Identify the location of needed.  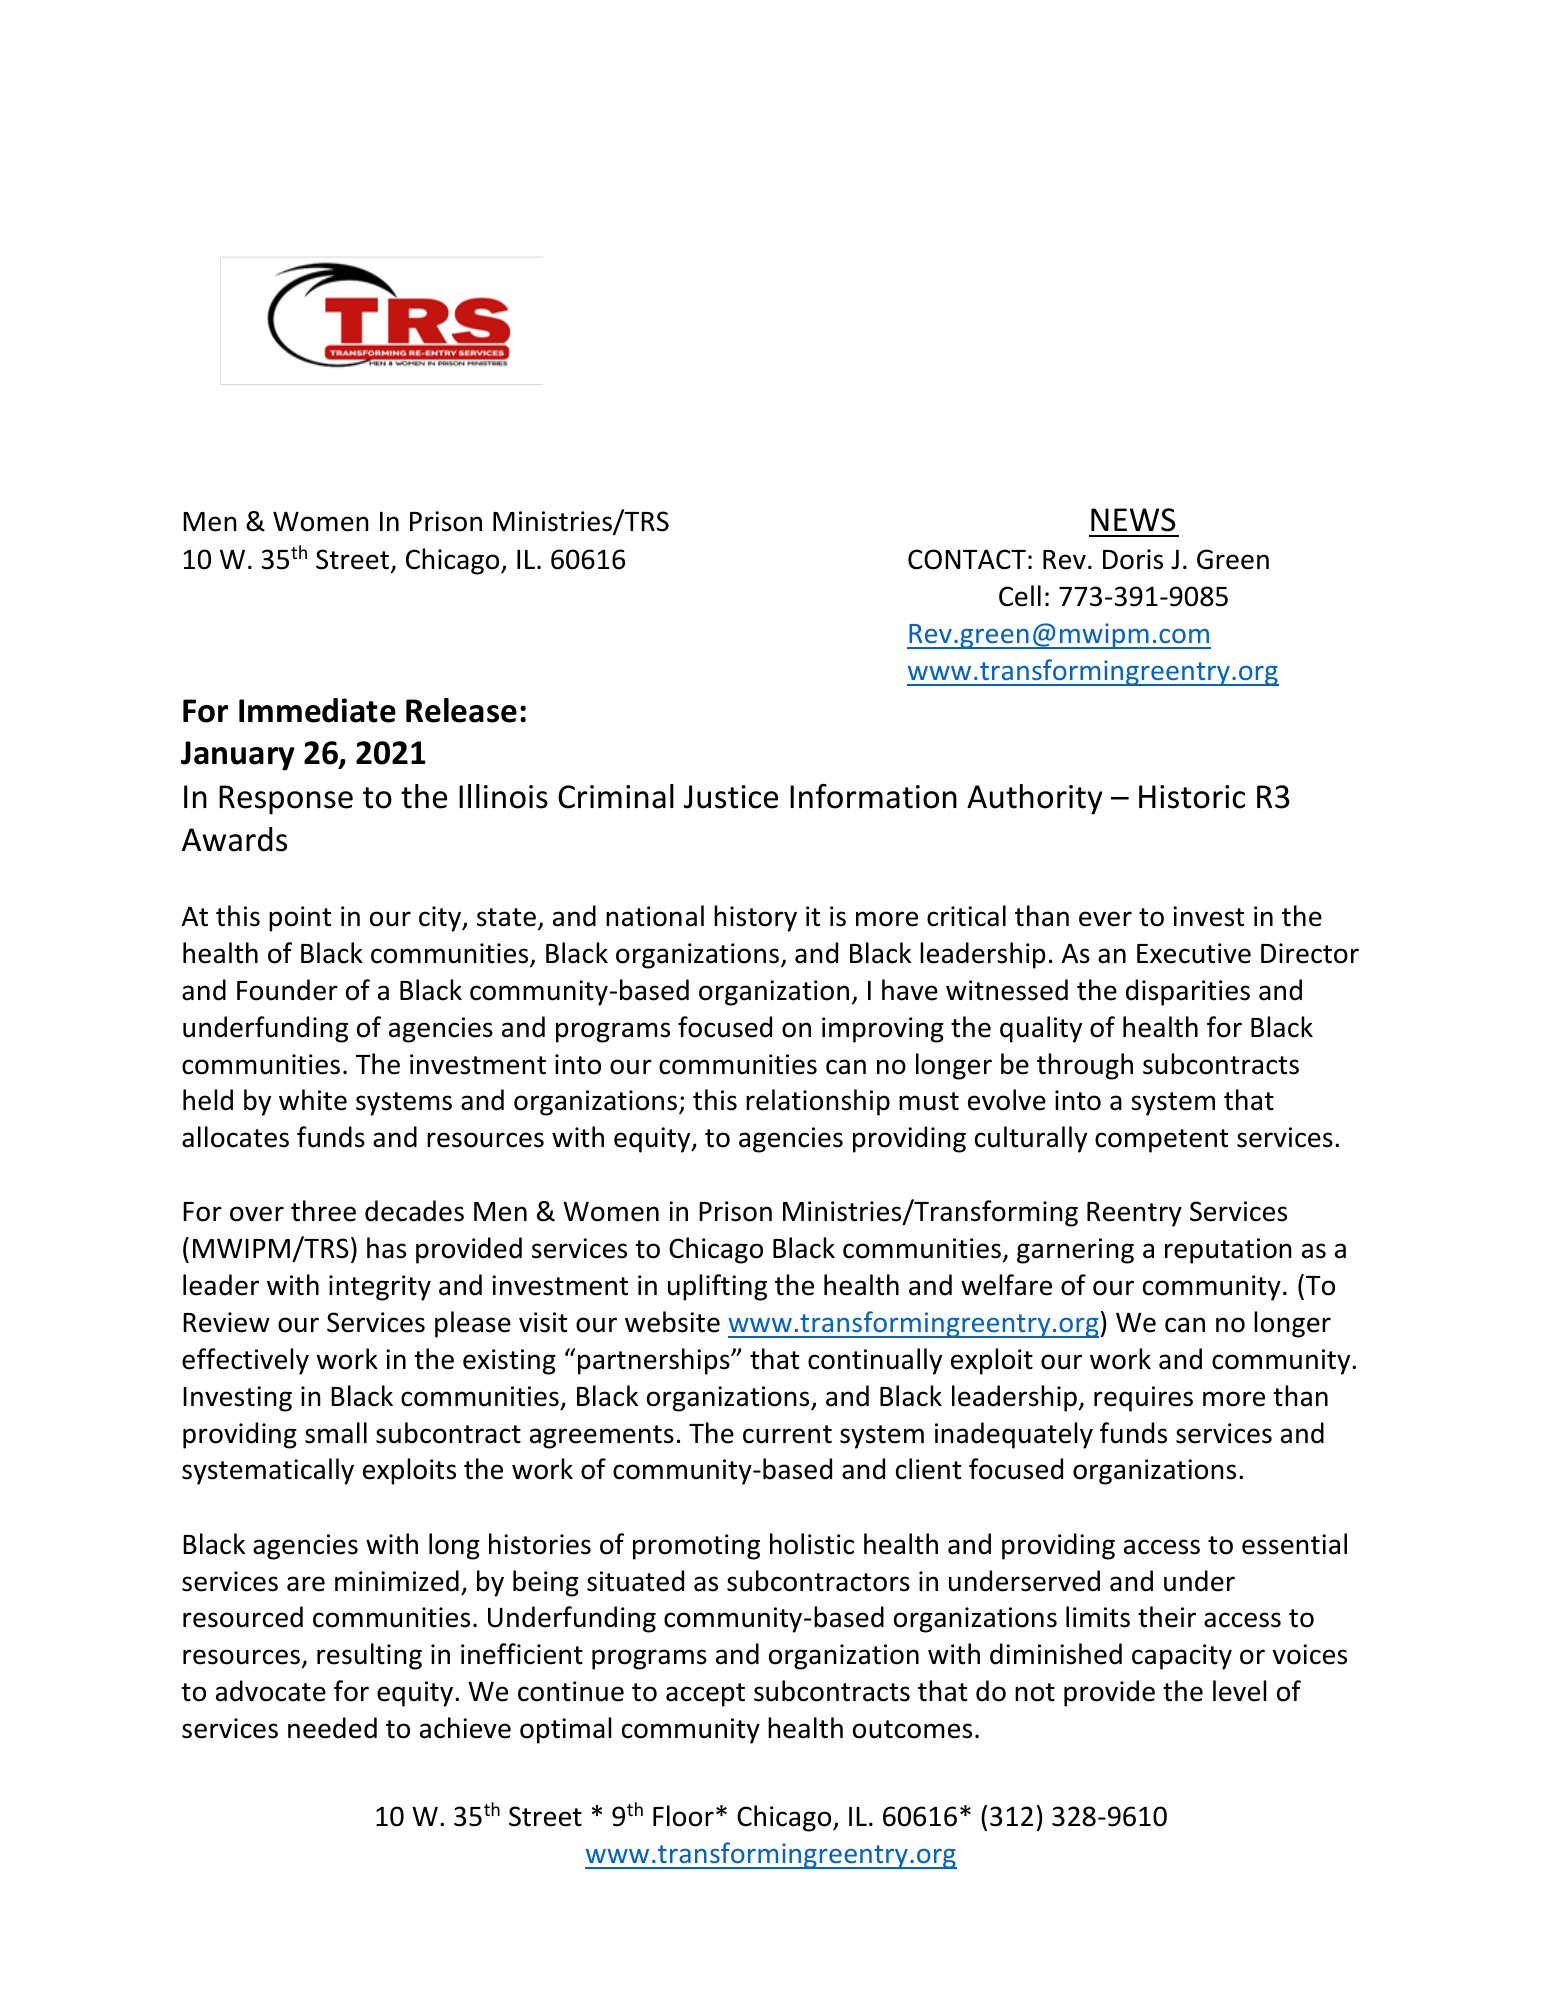
(332, 1728).
